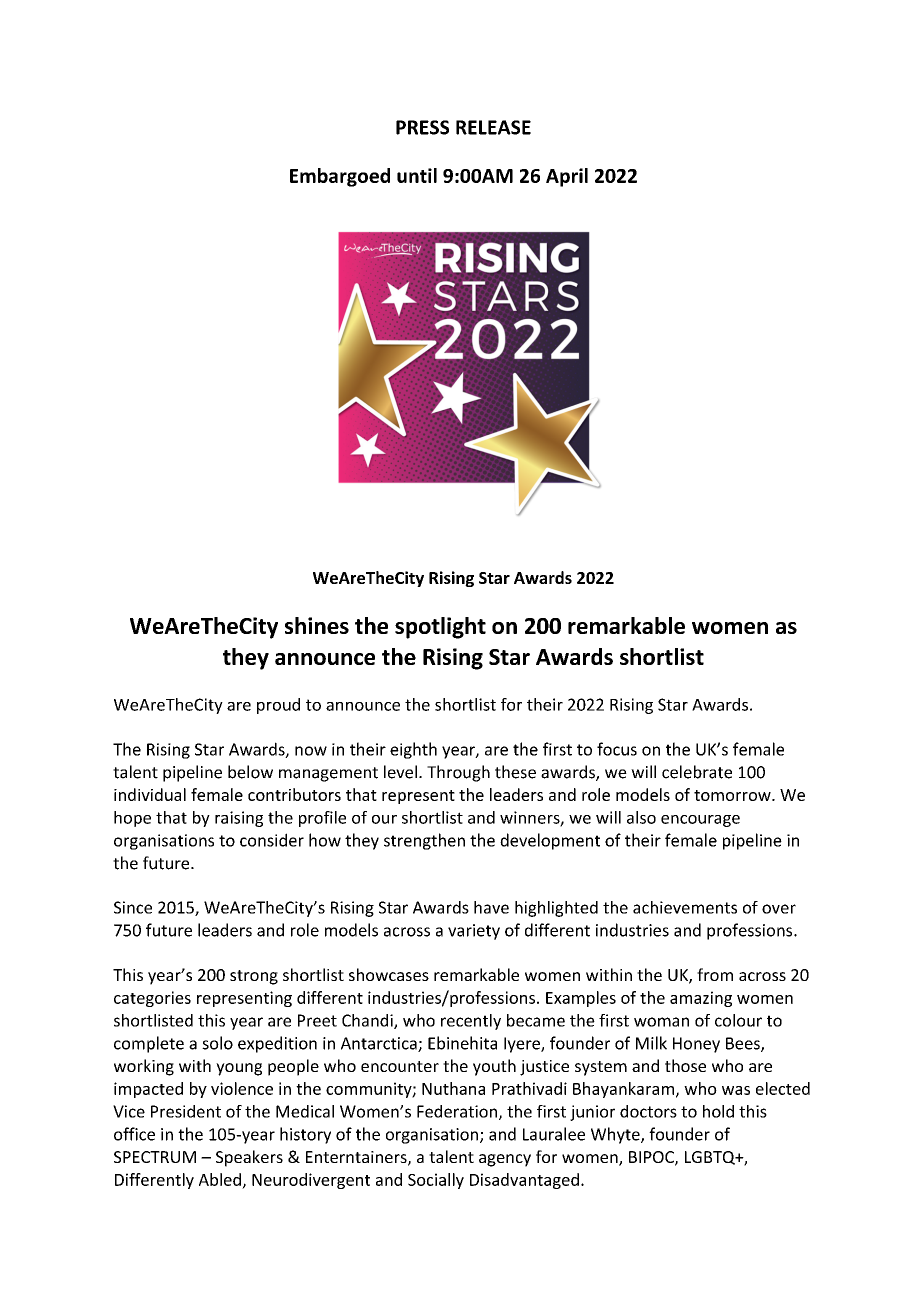 Image resolution: width=924 pixels, height=1308 pixels. Describe the element at coordinates (715, 974) in the image. I see `from` at that location.
